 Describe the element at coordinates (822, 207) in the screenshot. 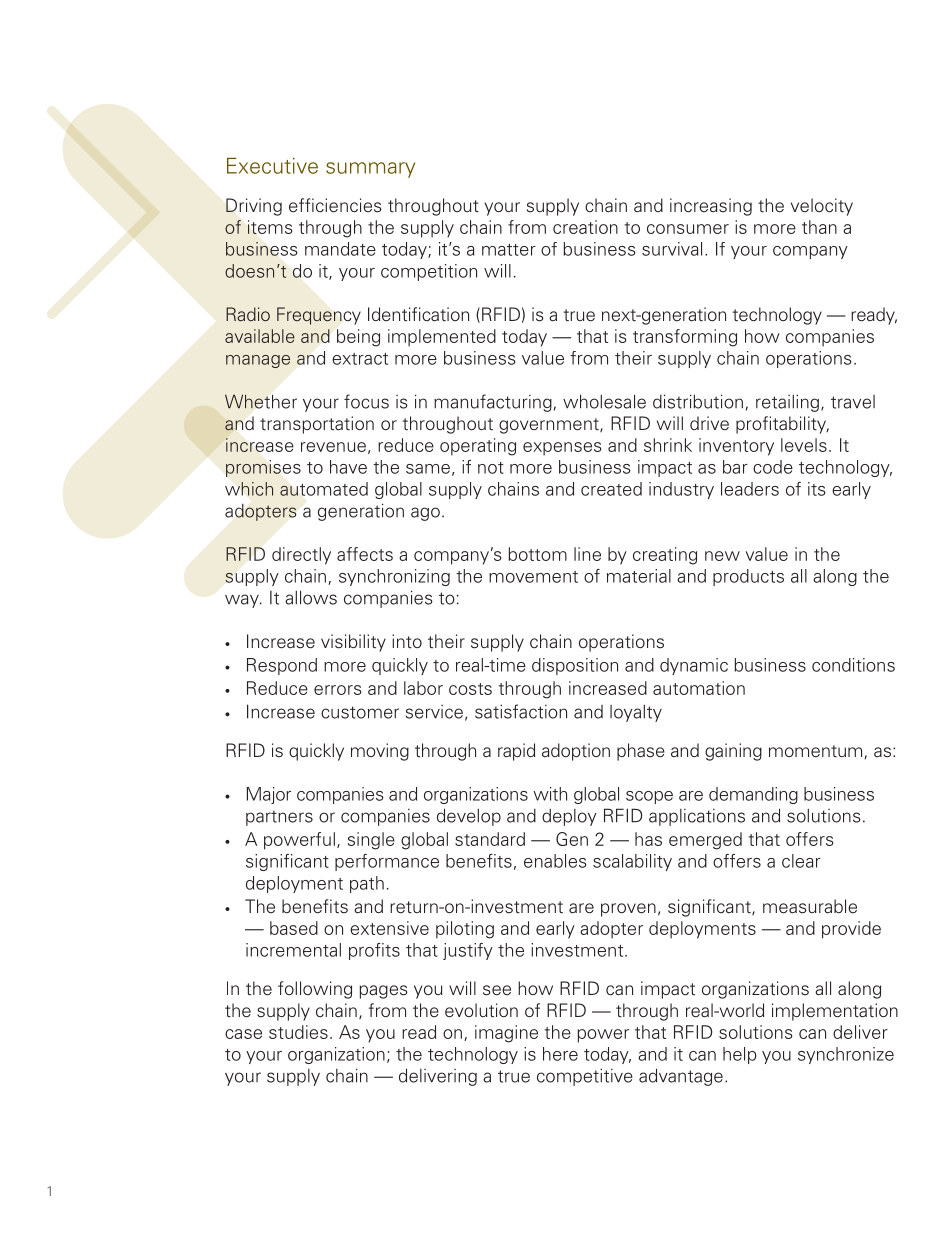

I see `velocity` at that location.
